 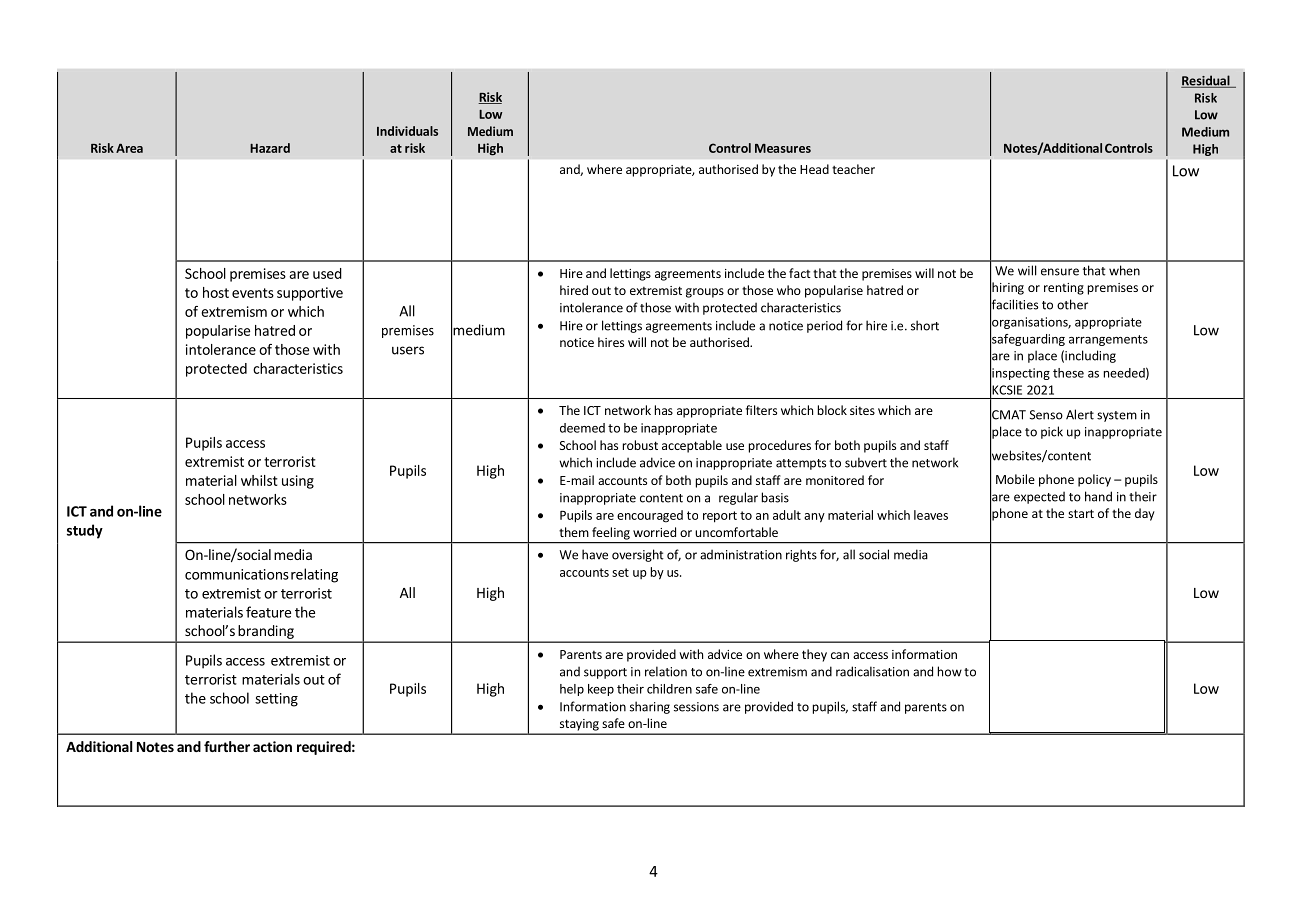 What do you see at coordinates (1206, 81) in the screenshot?
I see `Residual` at bounding box center [1206, 81].
